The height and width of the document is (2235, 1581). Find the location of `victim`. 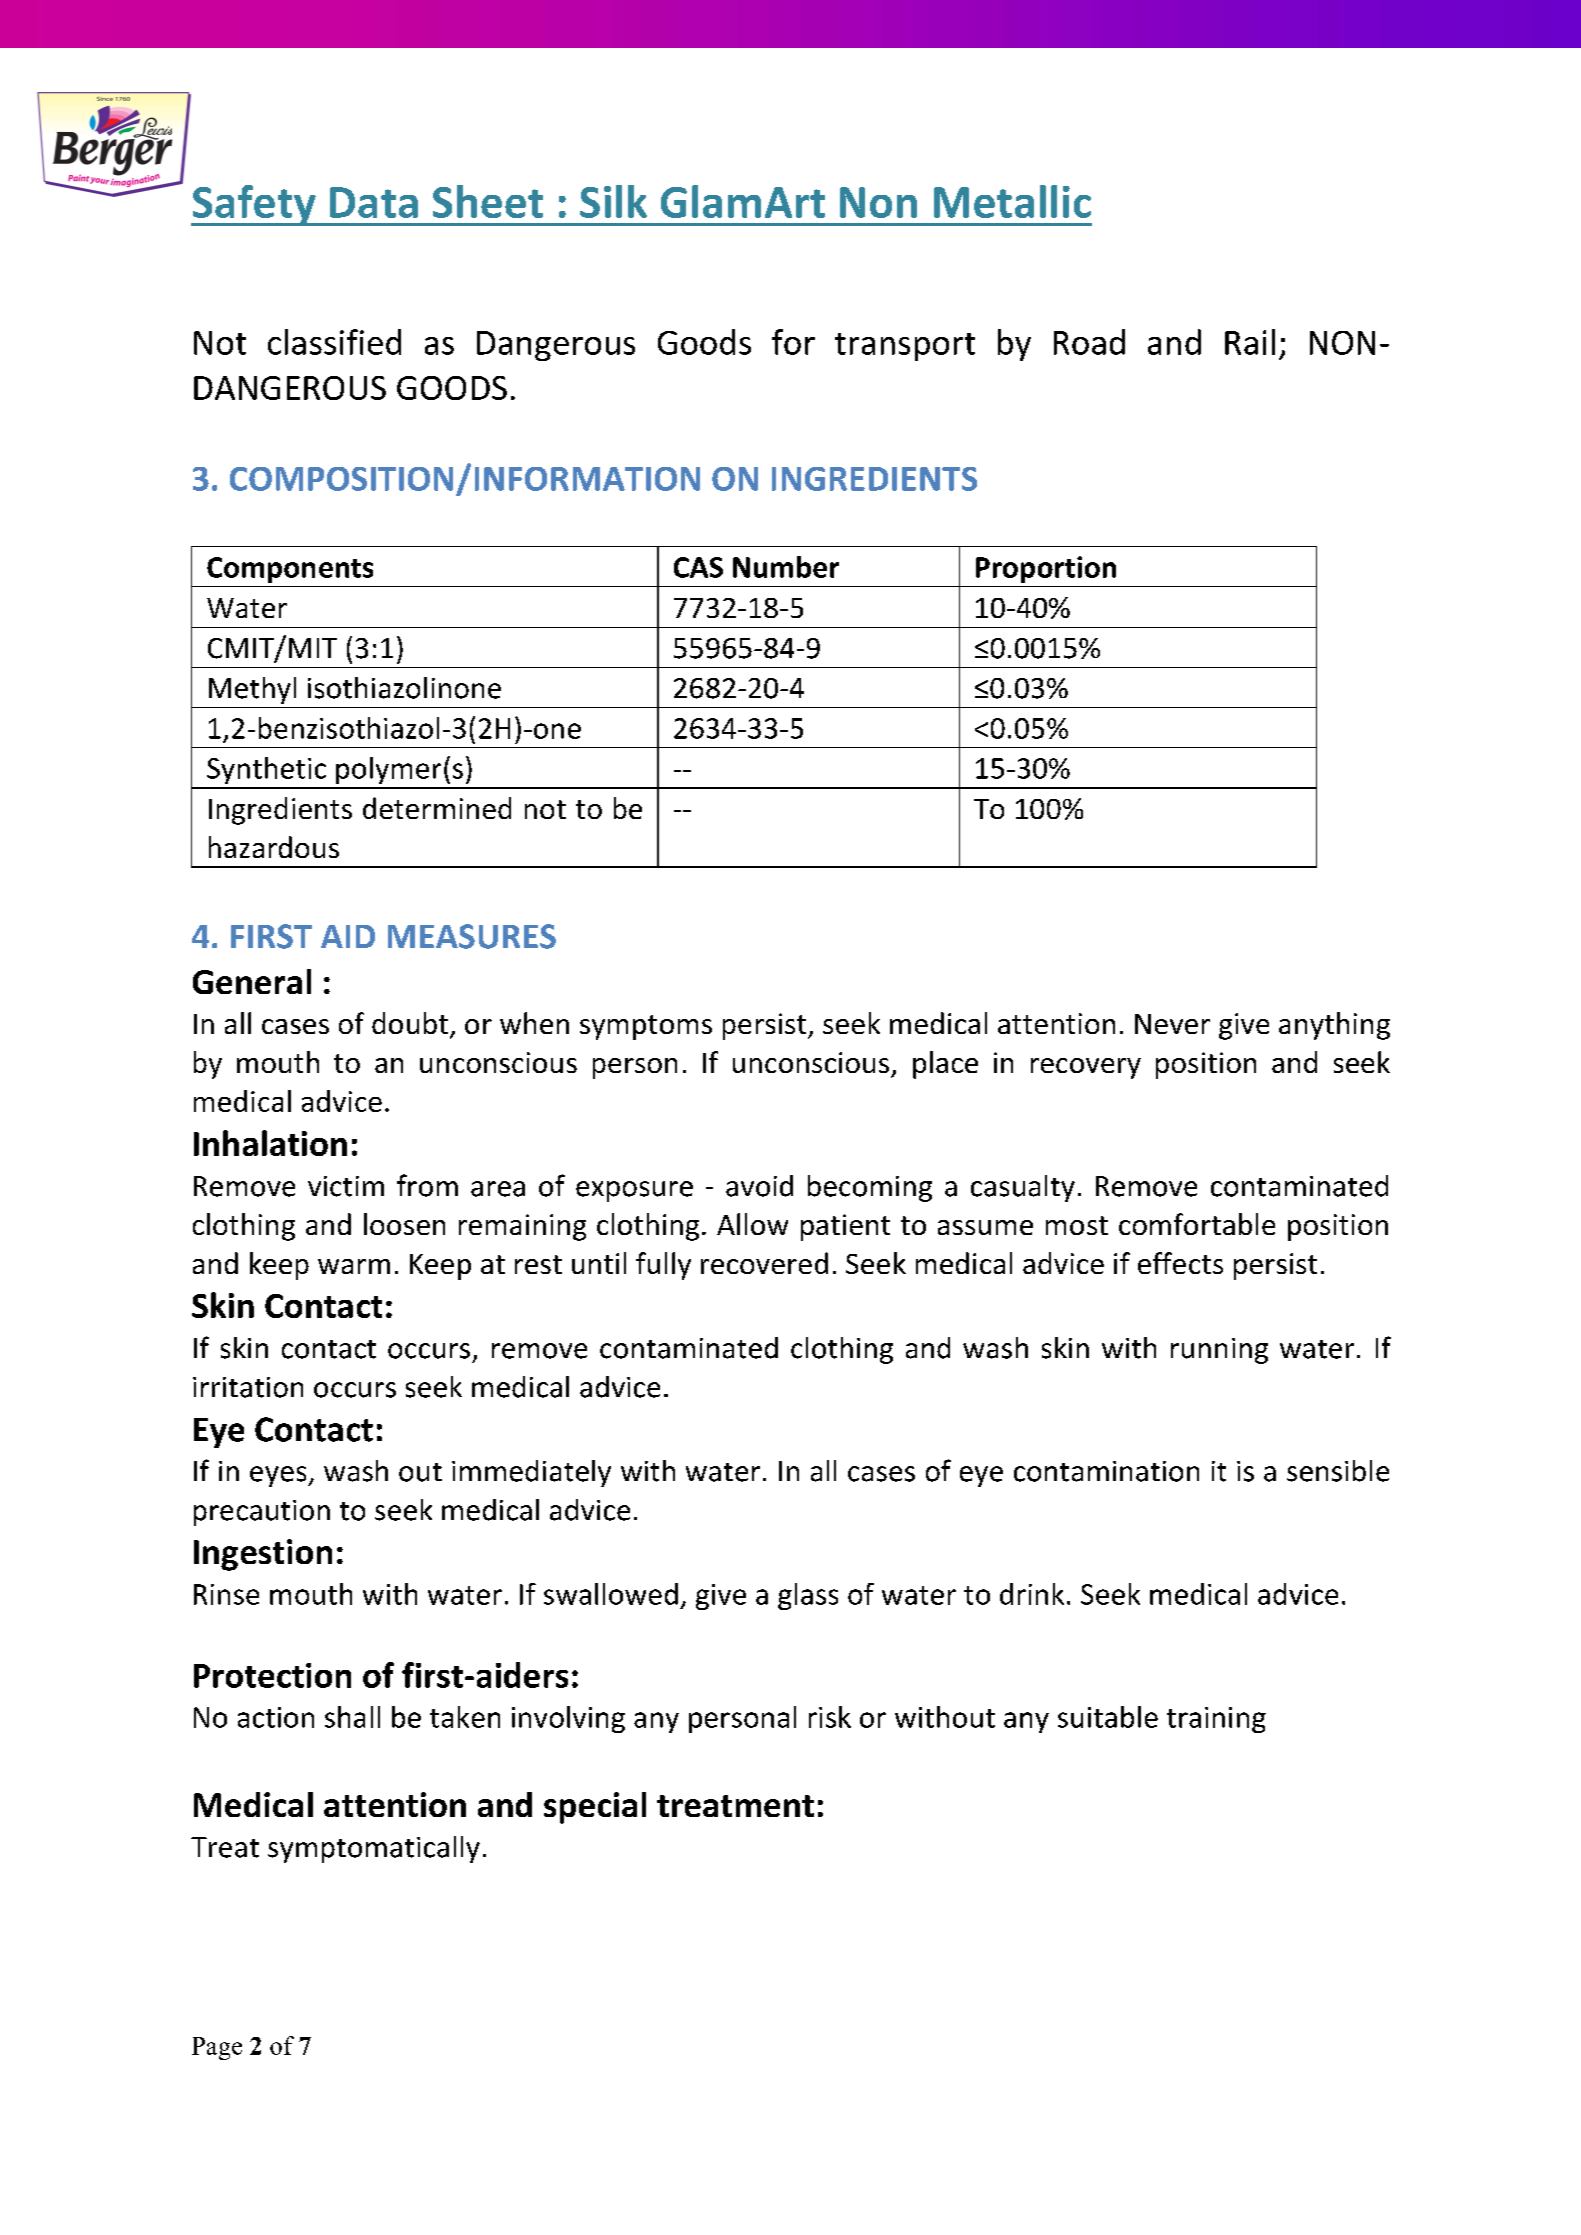

victim is located at coordinates (346, 1186).
